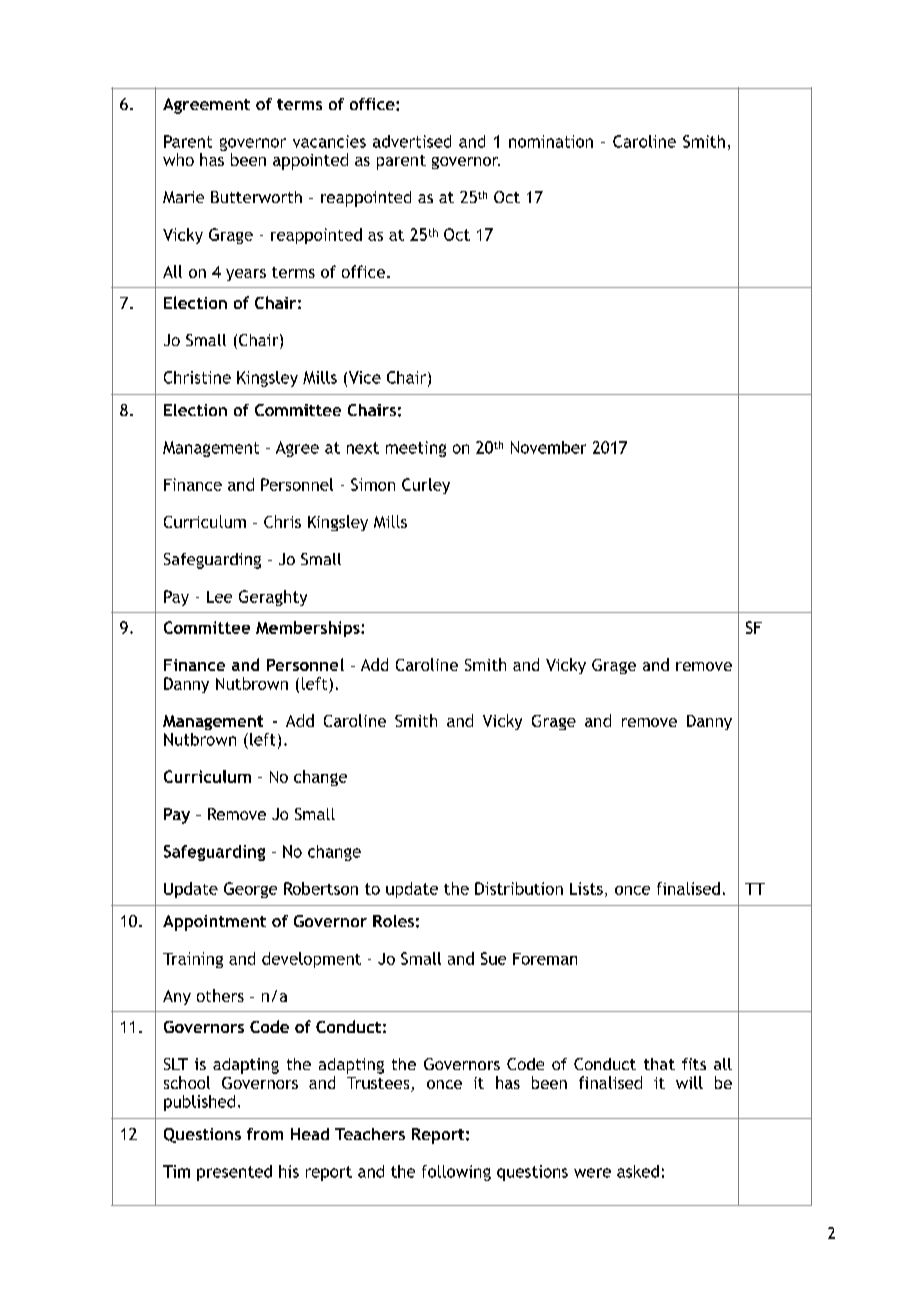  I want to click on advertised, so click(412, 141).
